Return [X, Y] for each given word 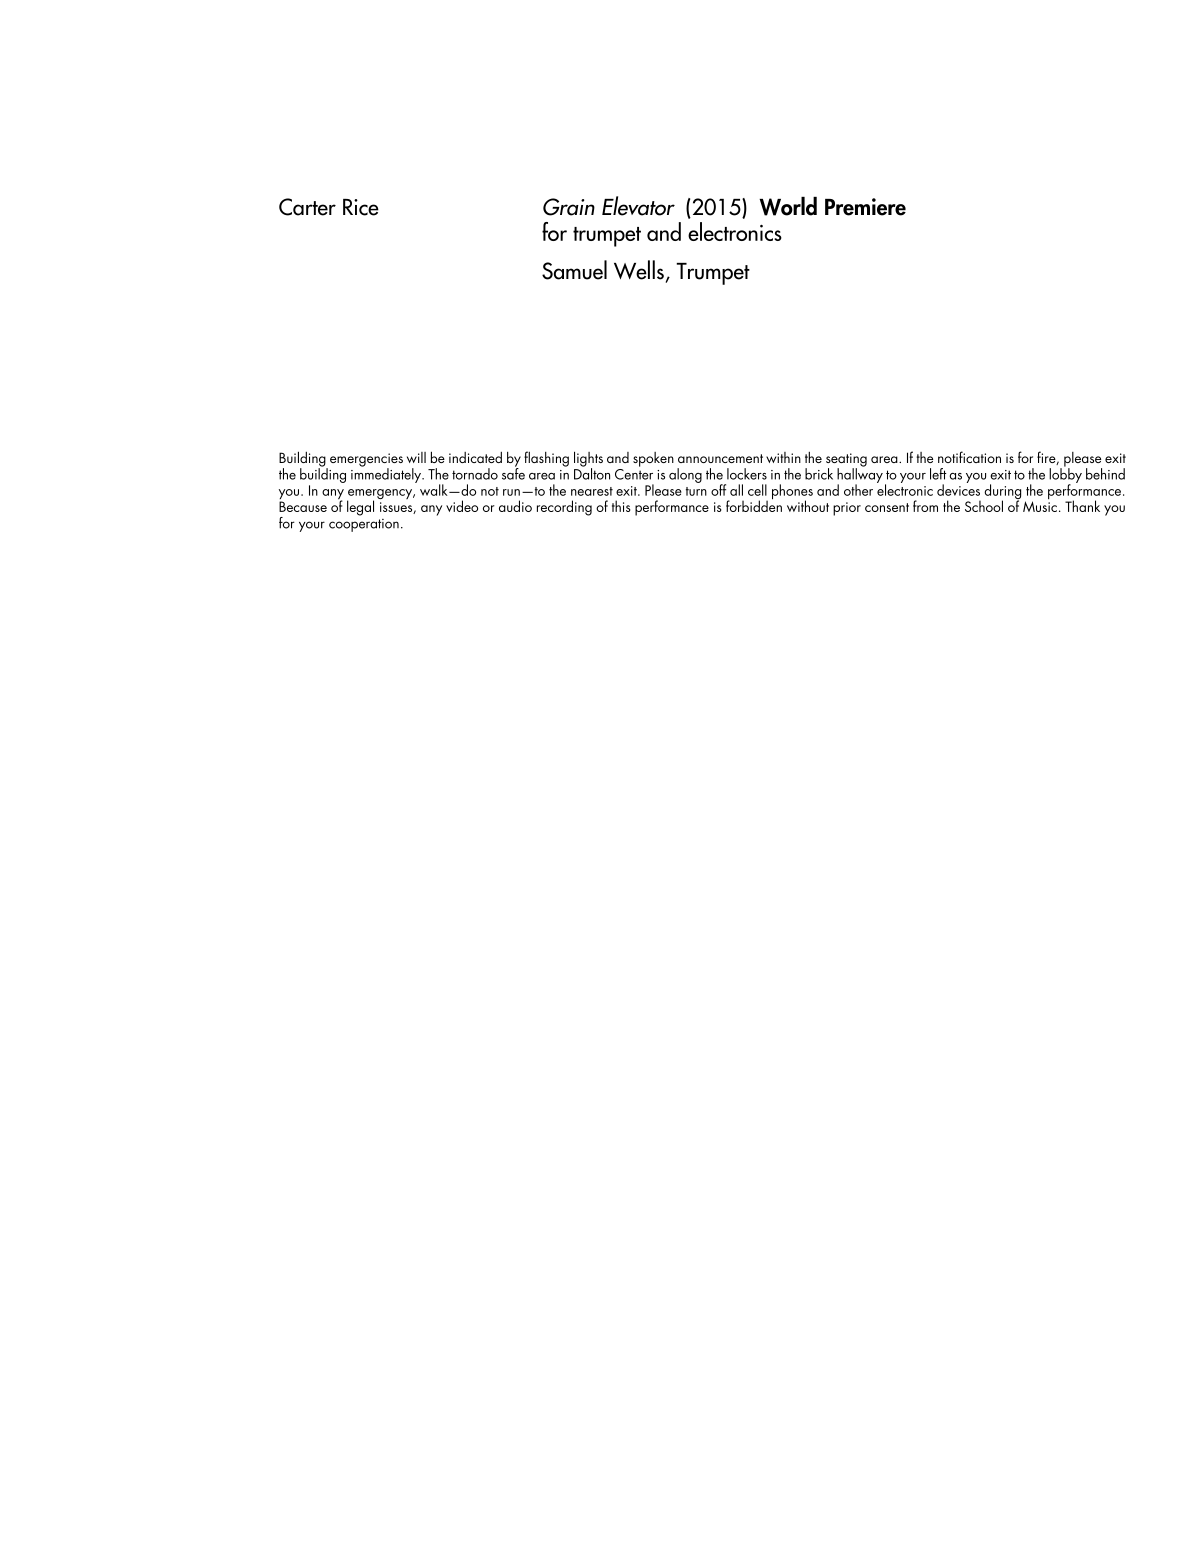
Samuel [574, 270]
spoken [653, 459]
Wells [639, 270]
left [938, 474]
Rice [361, 207]
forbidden [754, 505]
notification [969, 457]
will [416, 457]
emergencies [366, 461]
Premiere [865, 207]
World [788, 206]
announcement [720, 458]
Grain [569, 207]
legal [360, 508]
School [984, 506]
